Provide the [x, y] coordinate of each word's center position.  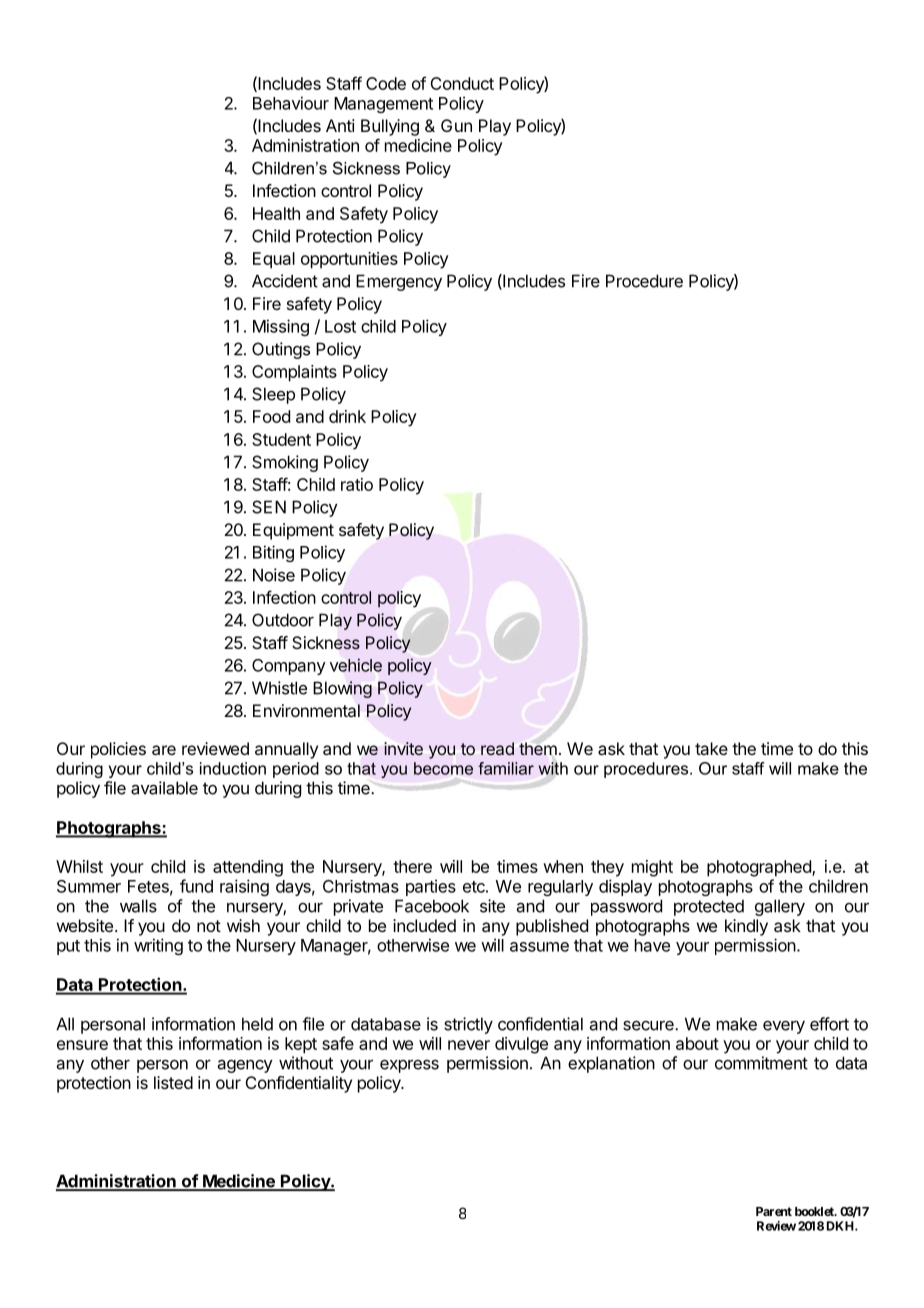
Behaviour [291, 103]
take [711, 748]
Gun [456, 125]
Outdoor [283, 620]
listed [173, 1082]
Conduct [462, 83]
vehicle [356, 665]
